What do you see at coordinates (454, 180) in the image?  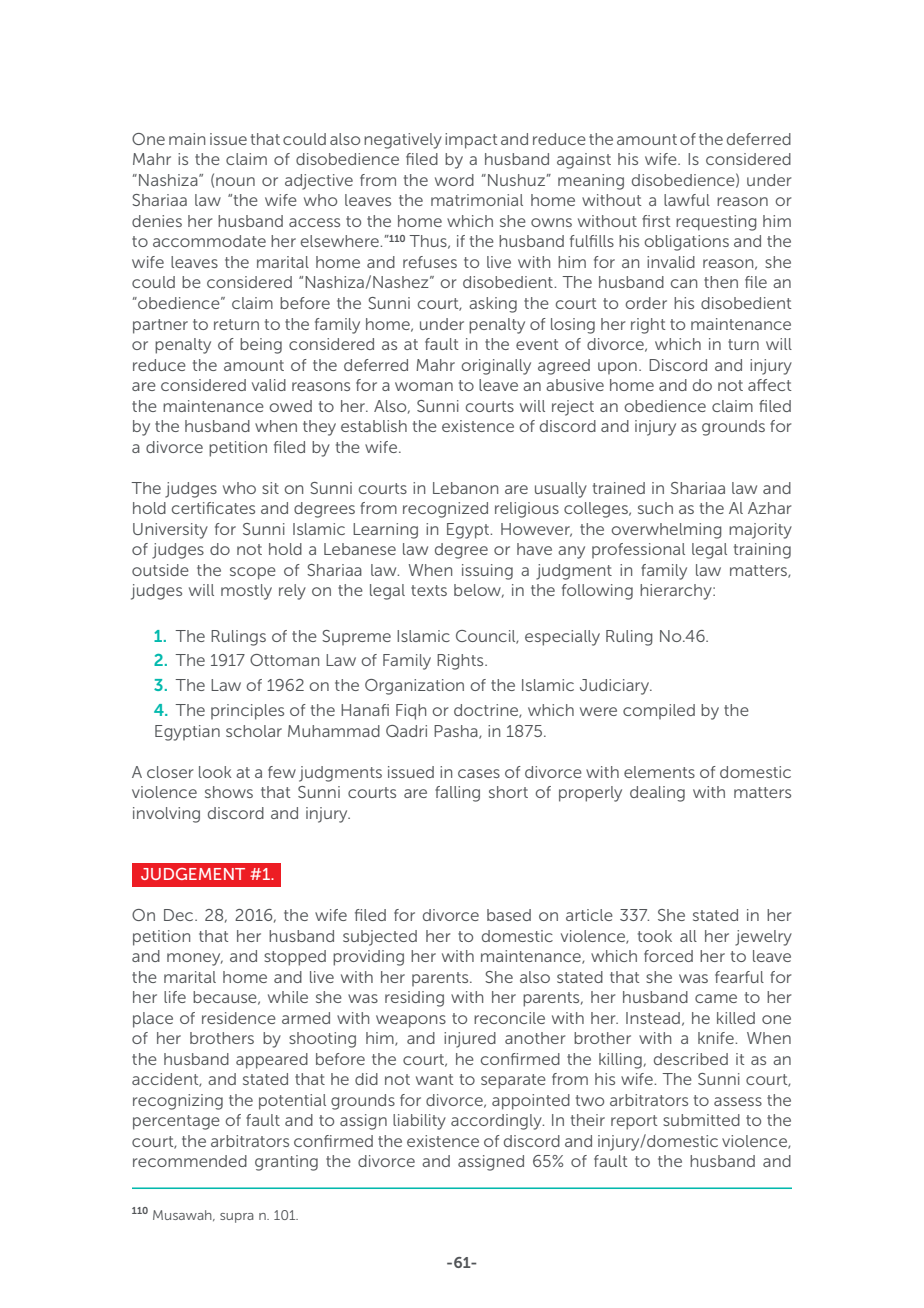 I see `word` at bounding box center [454, 180].
